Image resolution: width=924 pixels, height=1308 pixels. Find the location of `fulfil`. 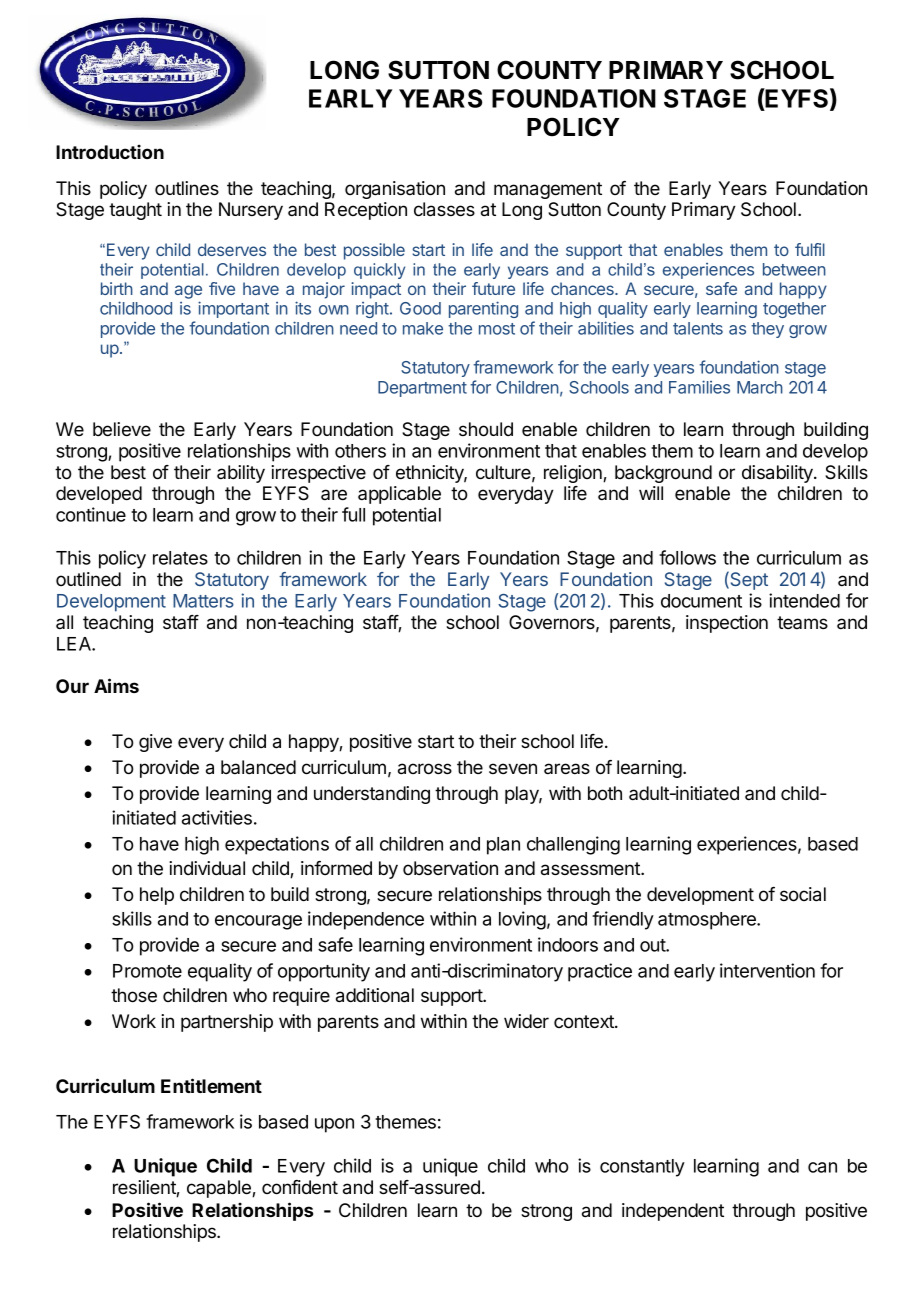

fulfil is located at coordinates (810, 249).
